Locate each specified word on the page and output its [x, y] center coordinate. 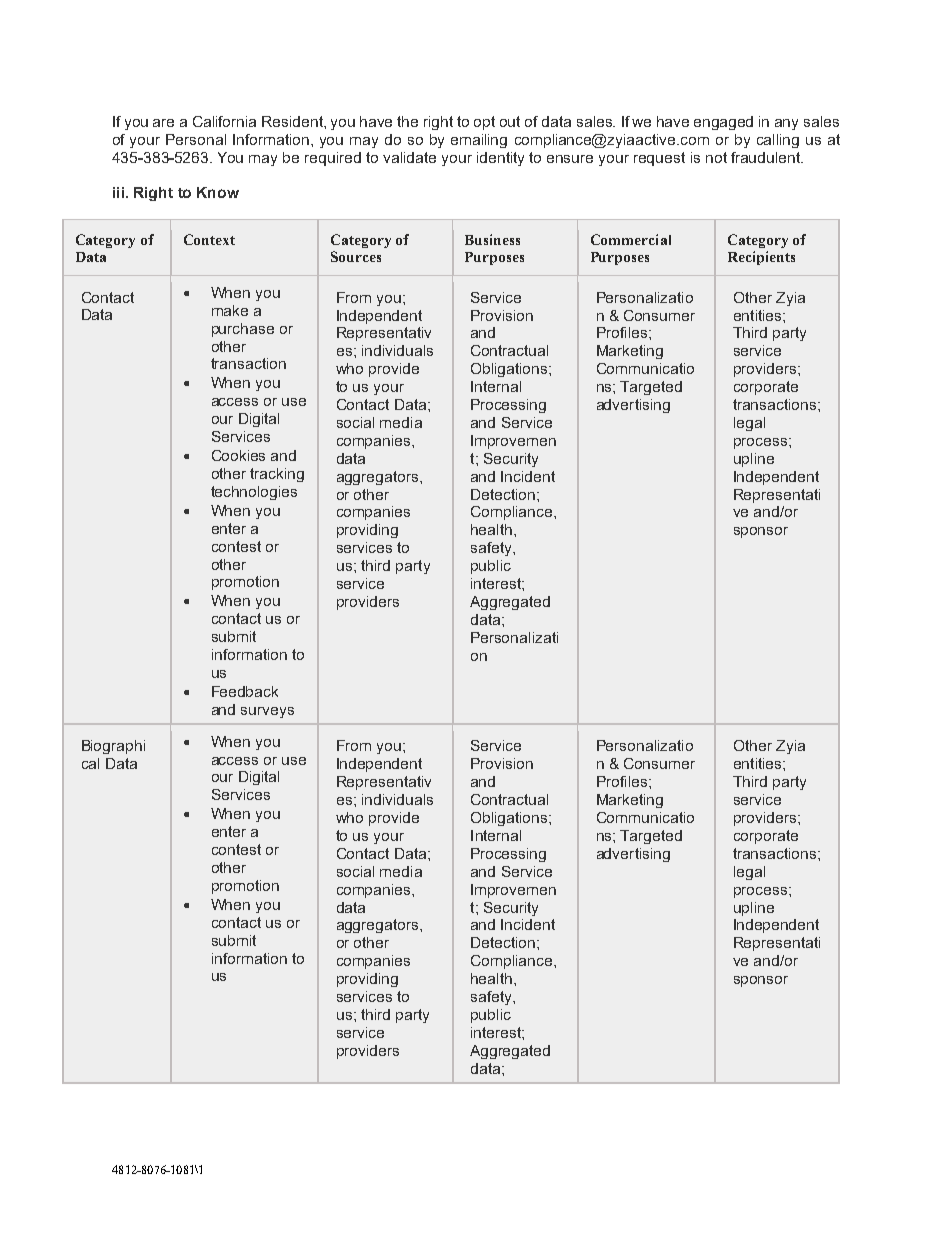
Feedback [245, 691]
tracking [277, 475]
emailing [479, 141]
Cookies [238, 455]
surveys [267, 712]
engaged [723, 123]
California [224, 121]
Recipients [761, 258]
